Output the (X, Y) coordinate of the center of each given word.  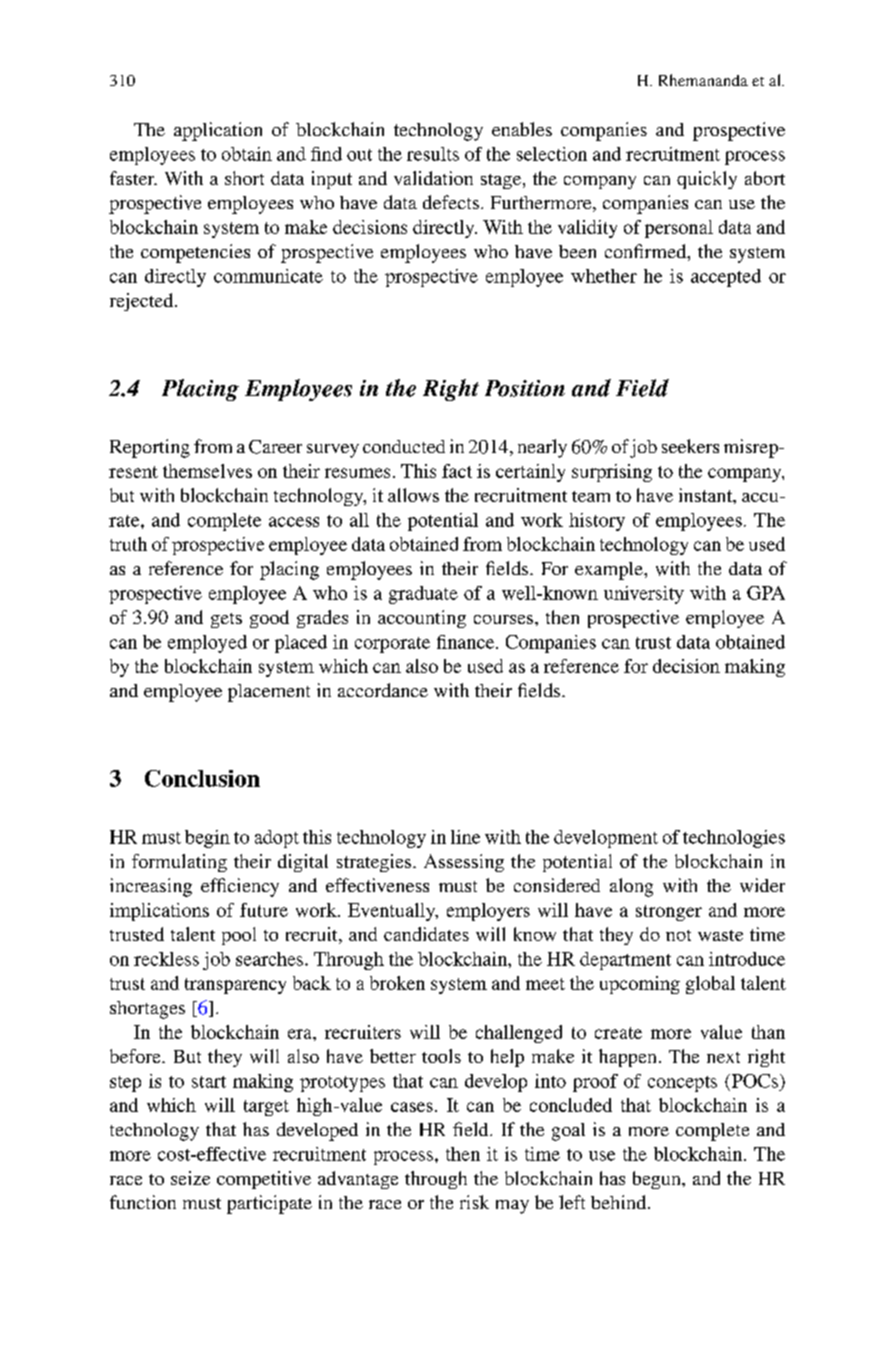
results (433, 154)
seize (190, 1178)
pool (239, 936)
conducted (404, 446)
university (644, 595)
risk (474, 1202)
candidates (426, 934)
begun (658, 1180)
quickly (707, 180)
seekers (690, 446)
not (678, 935)
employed (207, 644)
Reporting (150, 448)
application (218, 131)
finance (467, 642)
